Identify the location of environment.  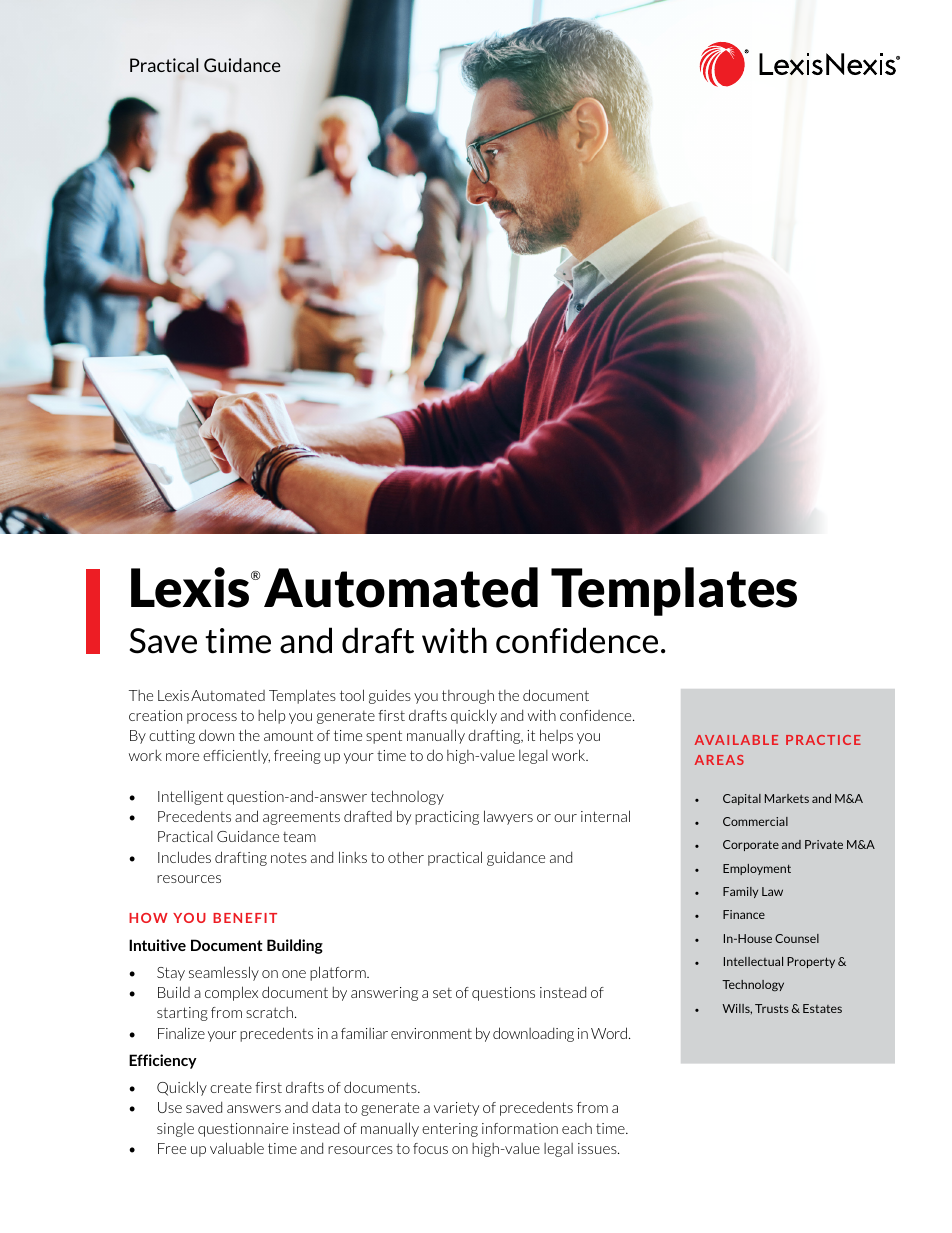
(431, 1033).
